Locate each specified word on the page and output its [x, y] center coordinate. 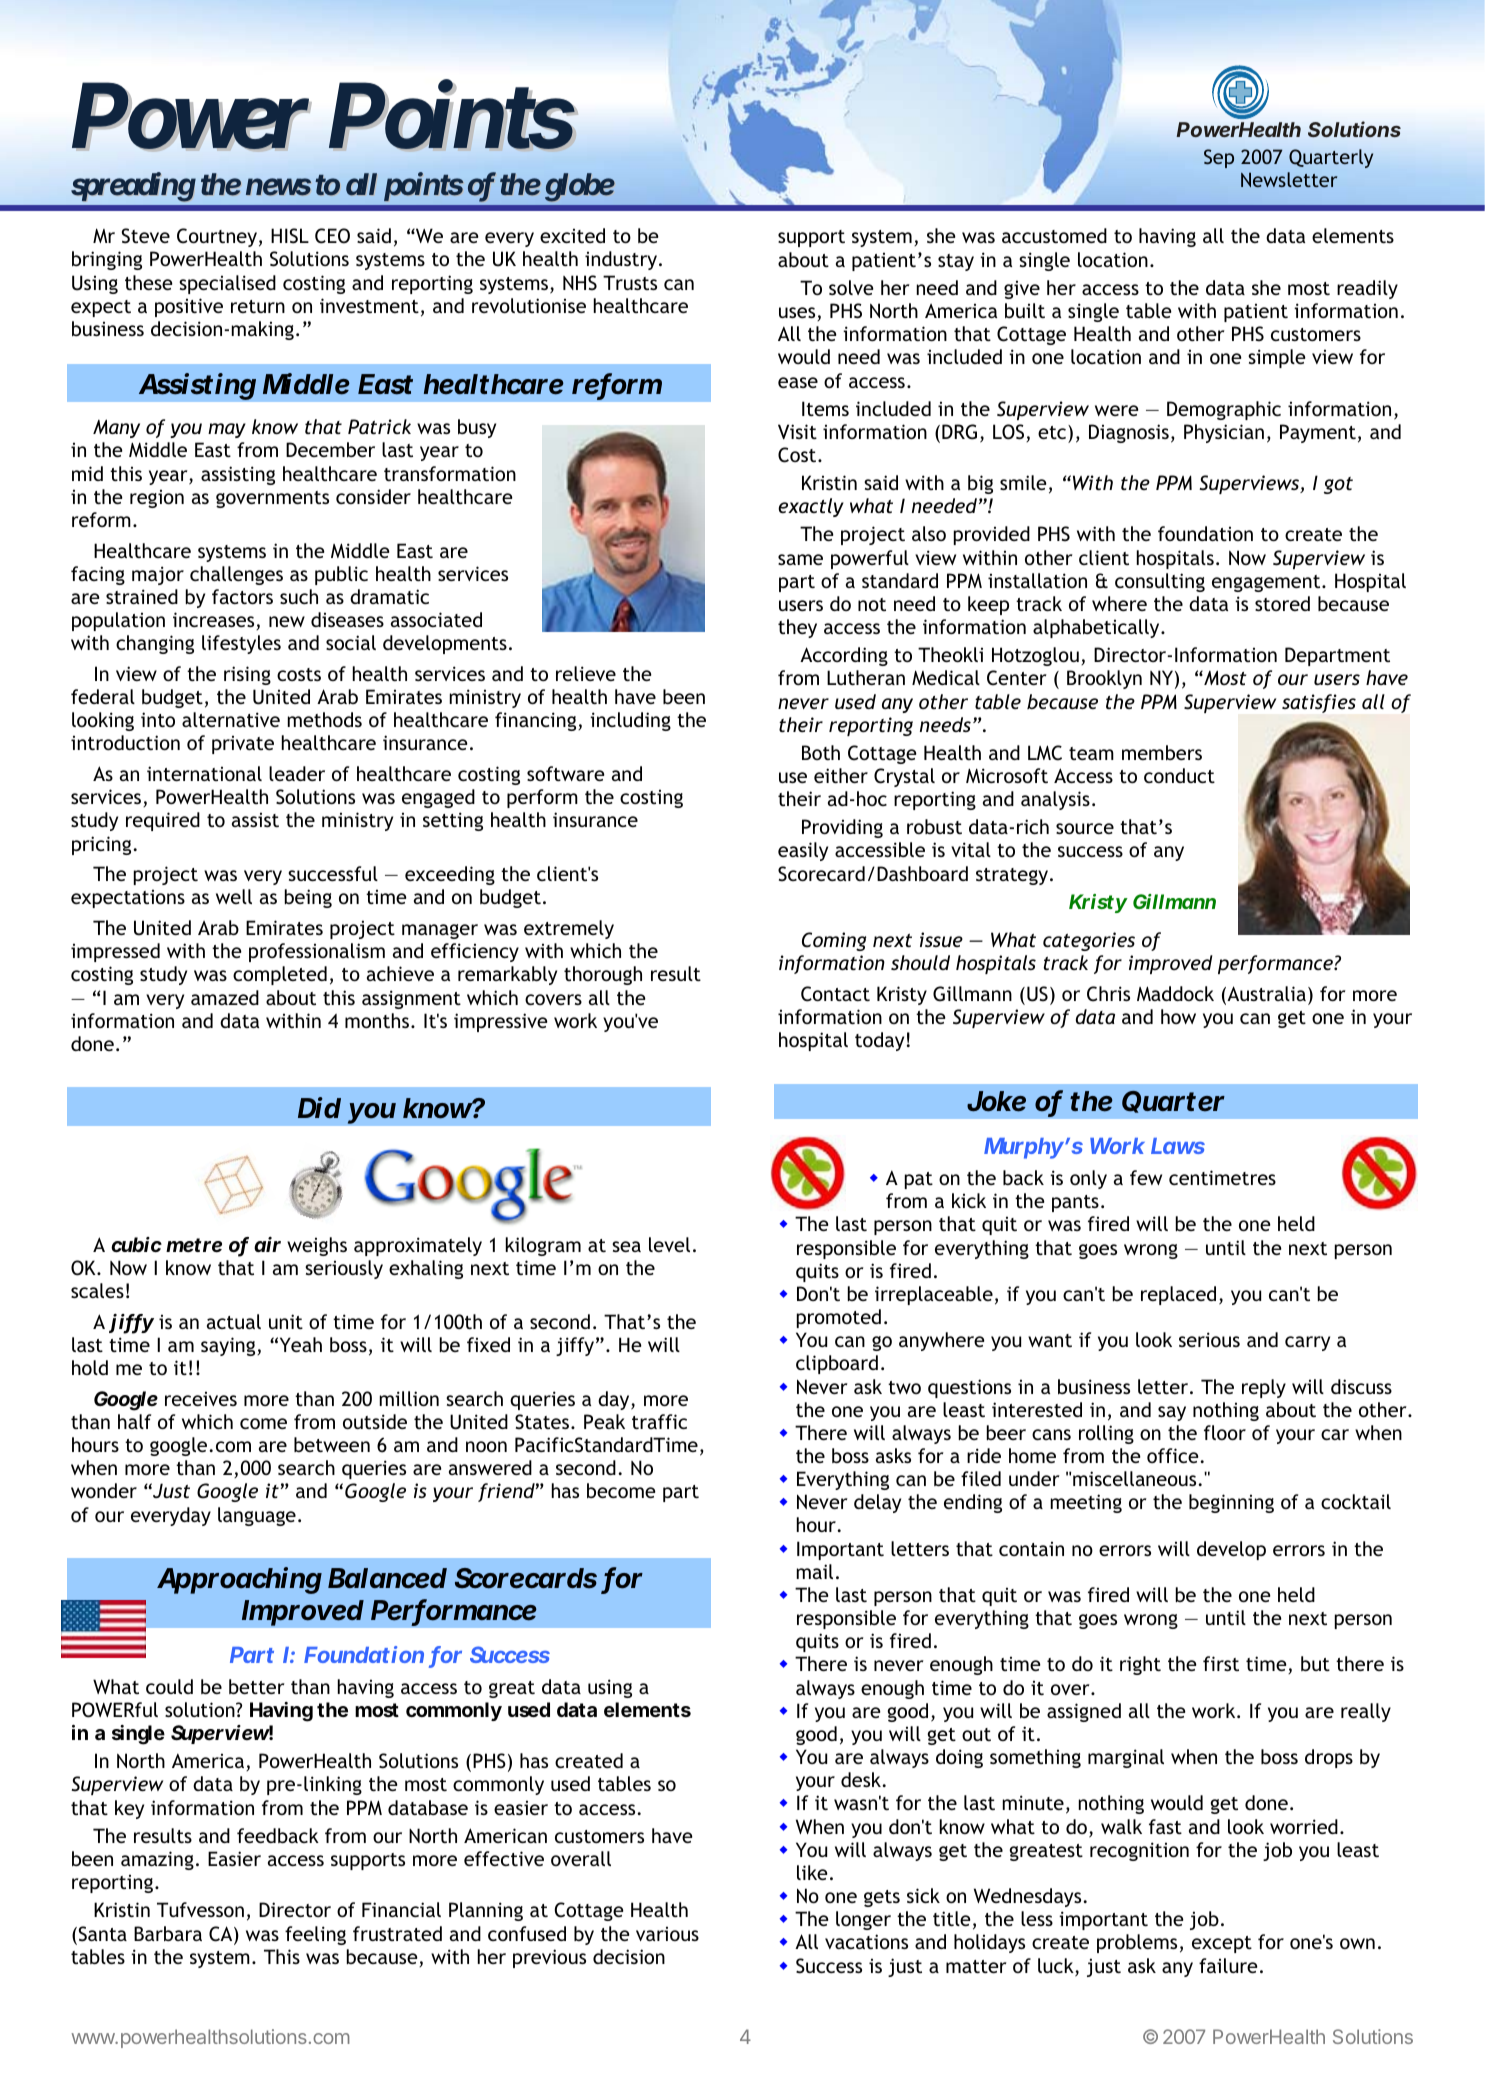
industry [621, 260]
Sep [1219, 158]
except [1222, 1944]
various [667, 1933]
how [1178, 1016]
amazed [225, 997]
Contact [835, 994]
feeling [315, 1935]
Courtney [217, 237]
